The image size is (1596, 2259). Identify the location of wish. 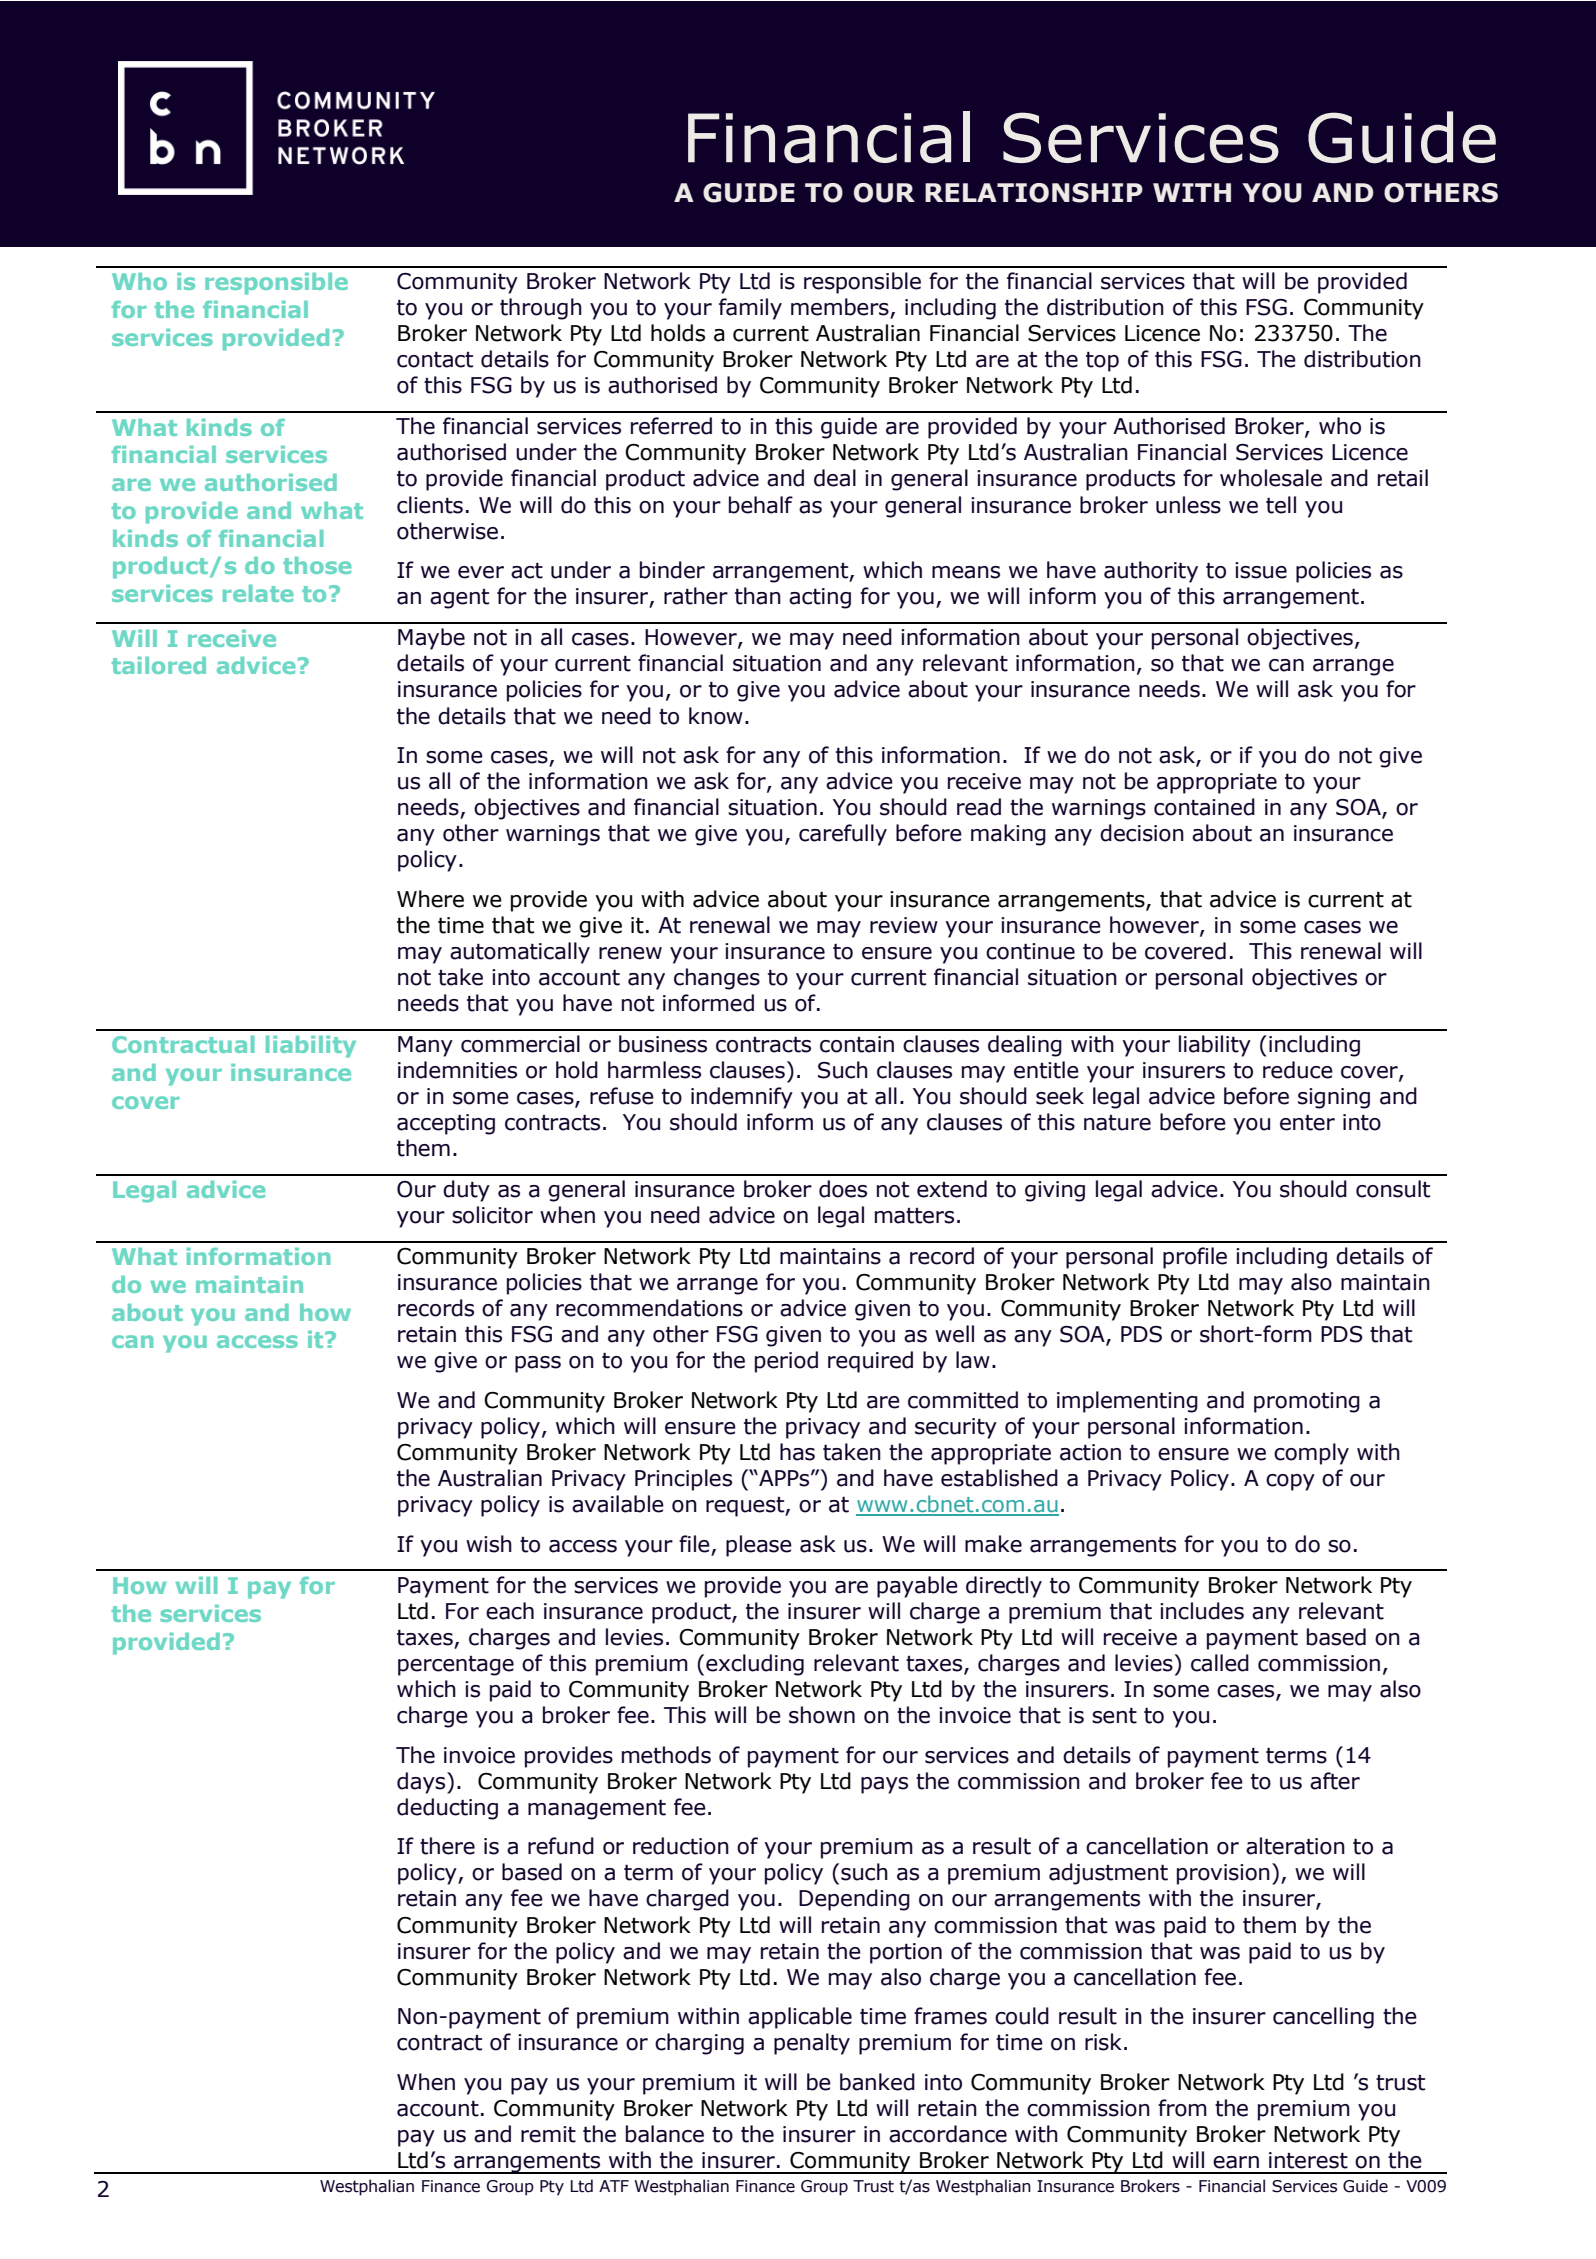
(489, 1544).
